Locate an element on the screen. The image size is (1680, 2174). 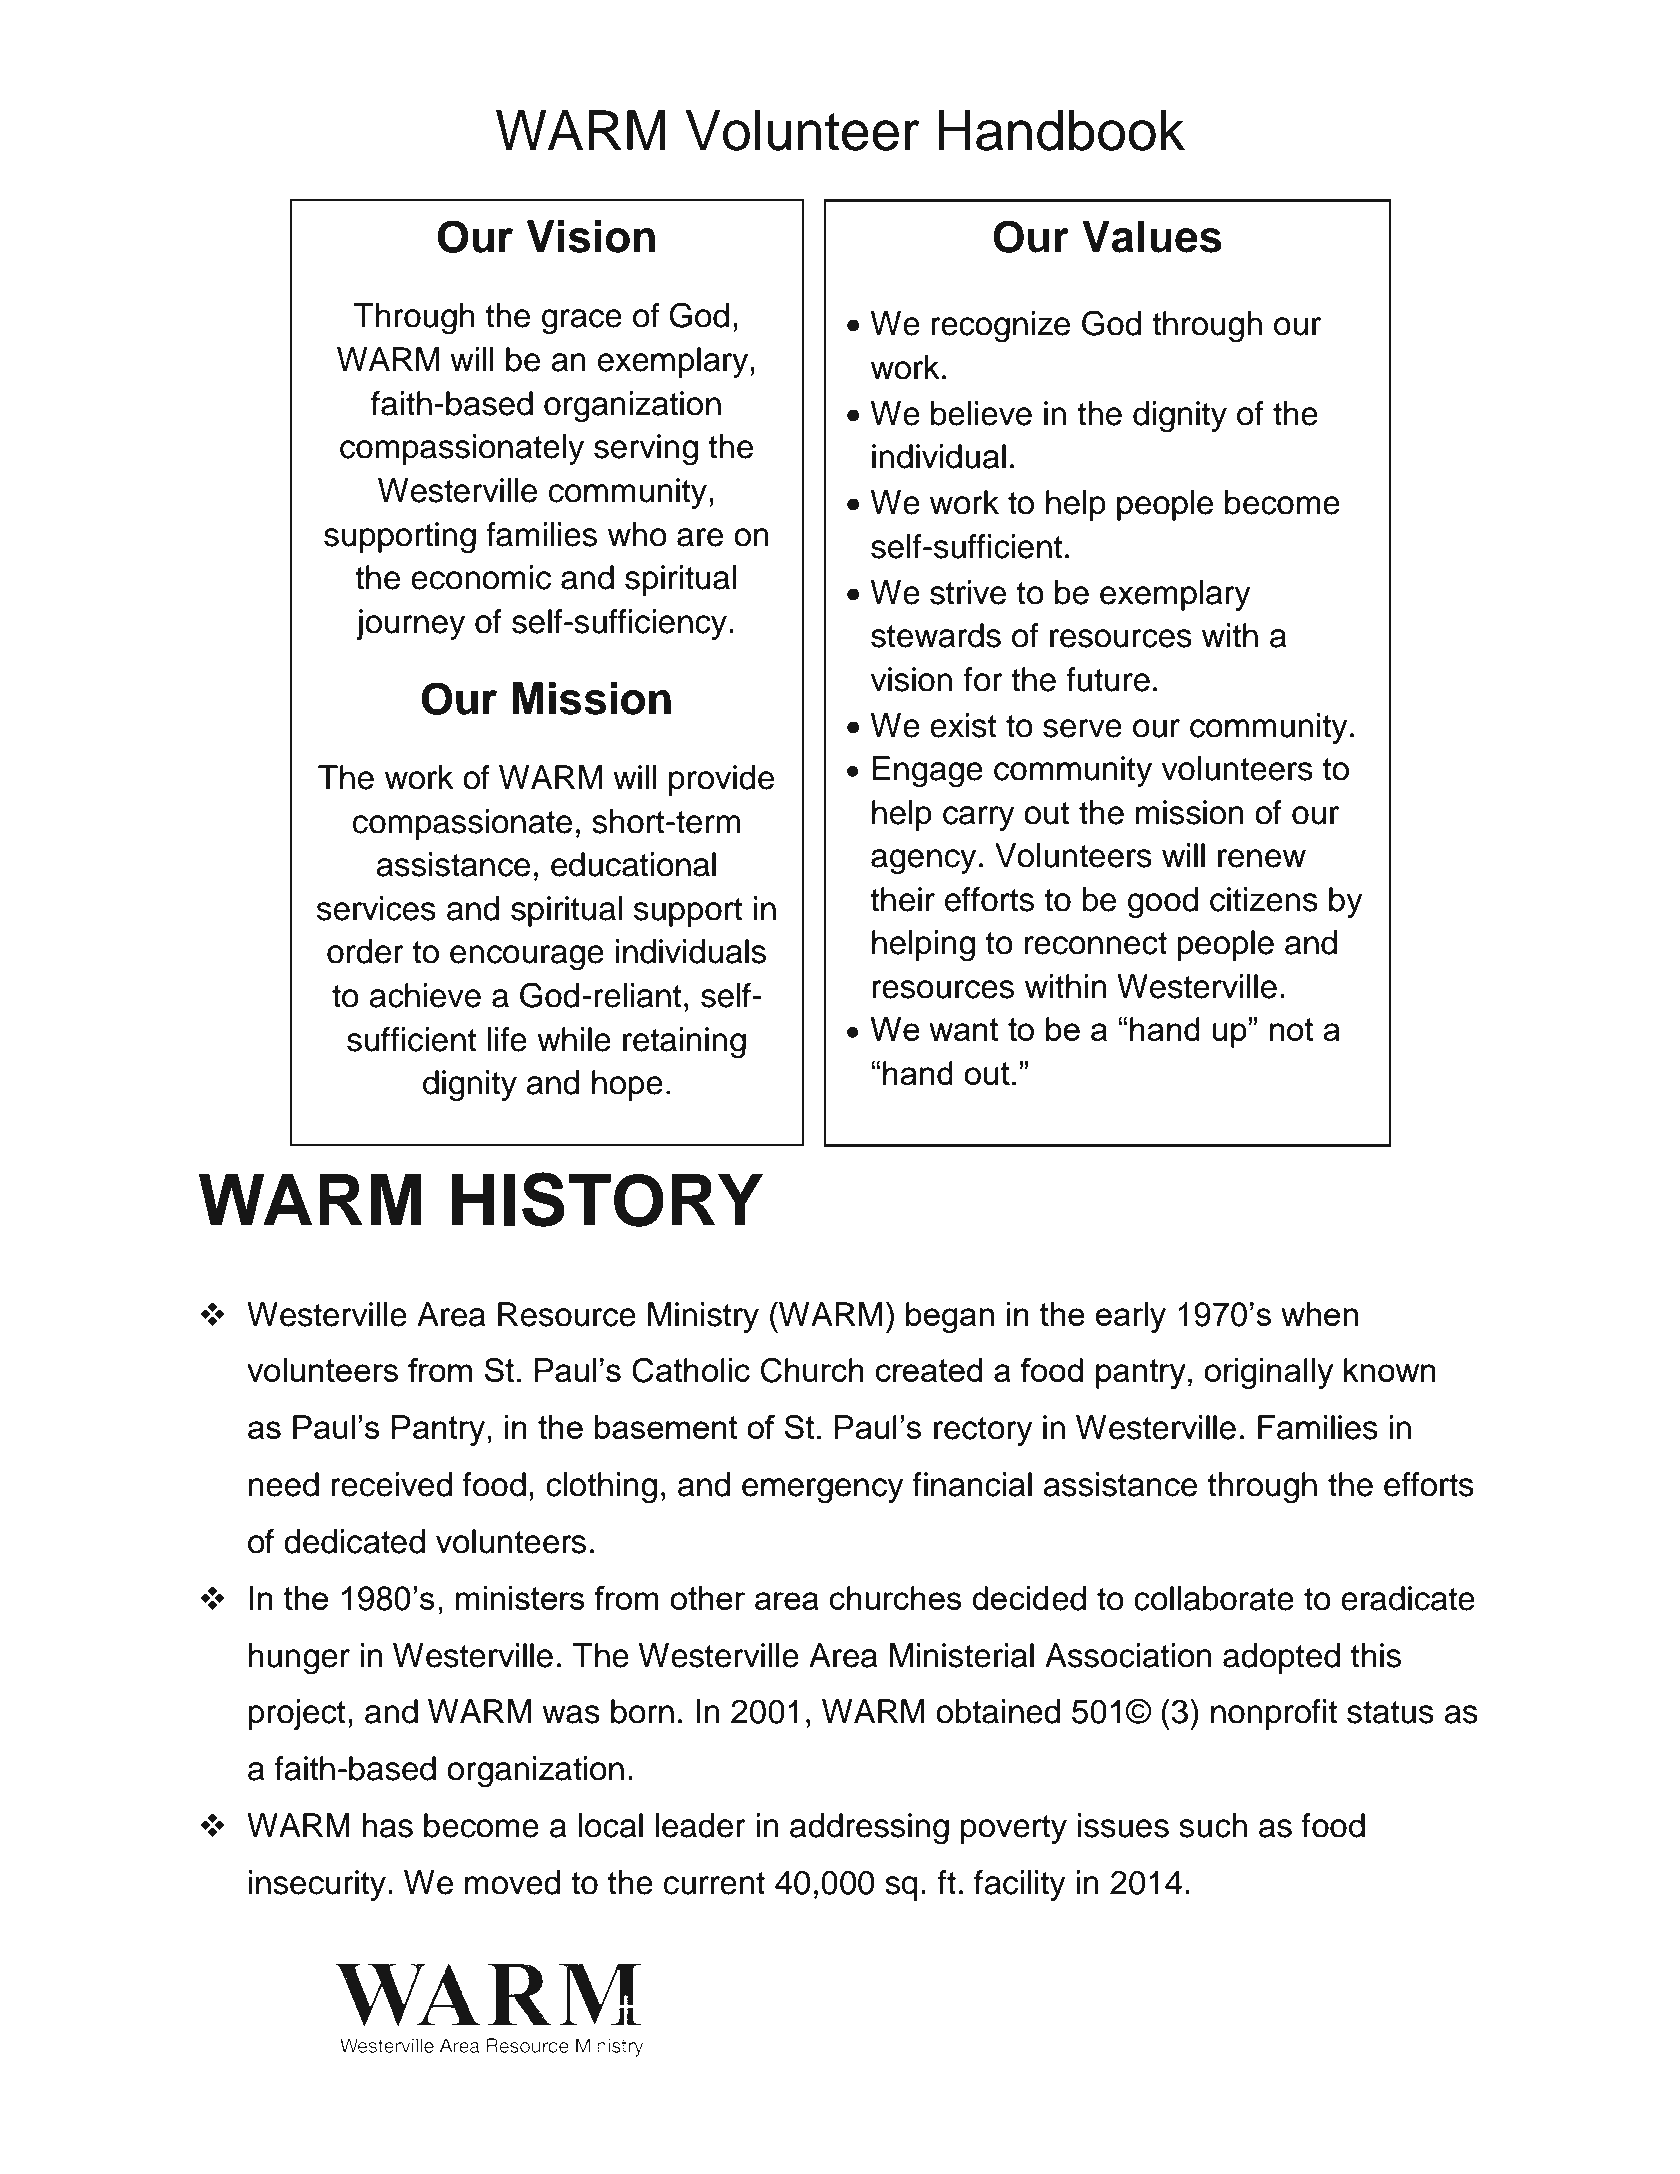
recognize is located at coordinates (1000, 327).
